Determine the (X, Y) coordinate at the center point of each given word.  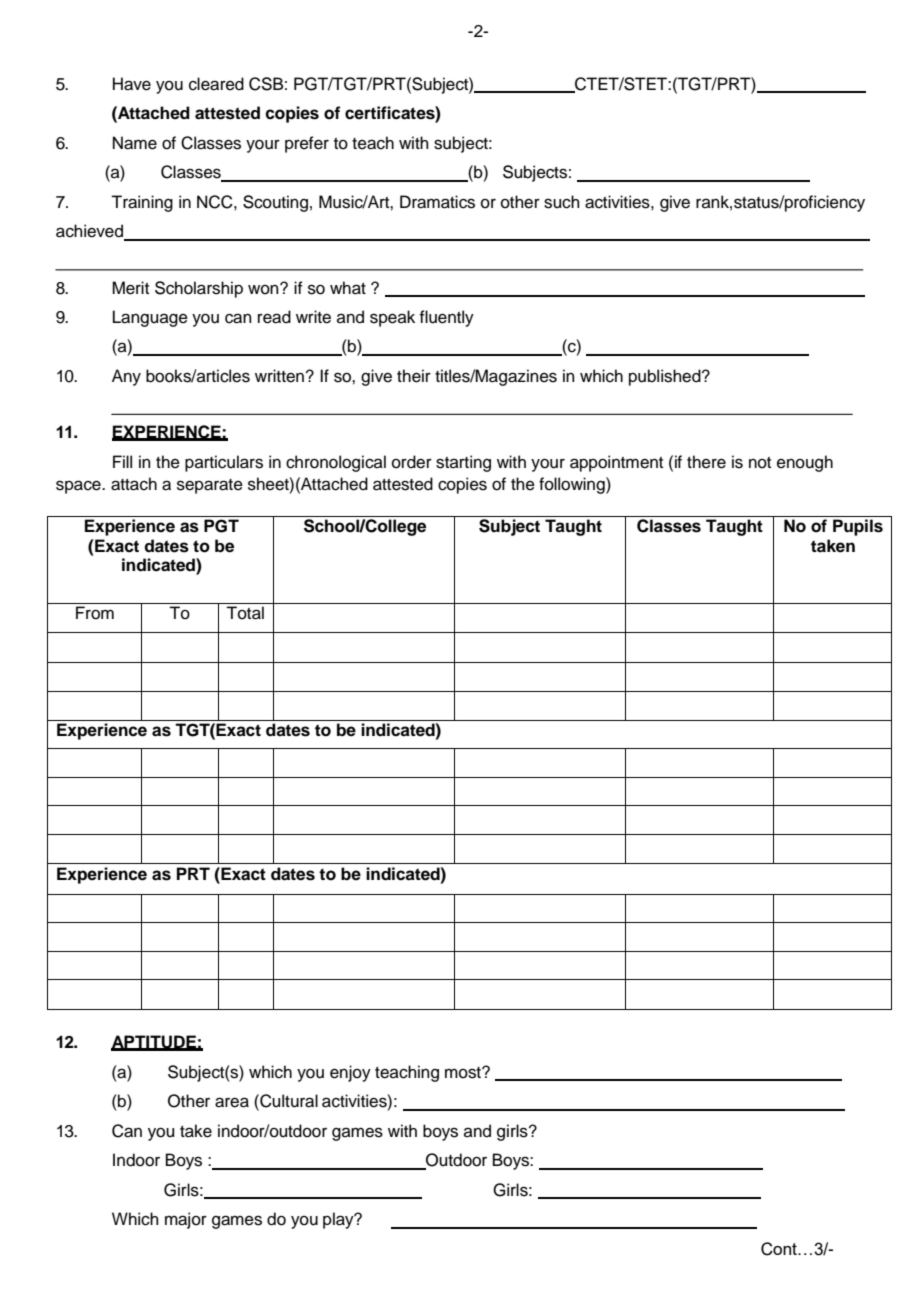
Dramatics (437, 202)
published (666, 377)
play (339, 1220)
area (232, 1102)
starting (463, 463)
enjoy (350, 1073)
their (414, 376)
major (186, 1220)
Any (126, 377)
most (464, 1073)
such (562, 202)
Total (245, 613)
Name (135, 143)
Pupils (858, 527)
